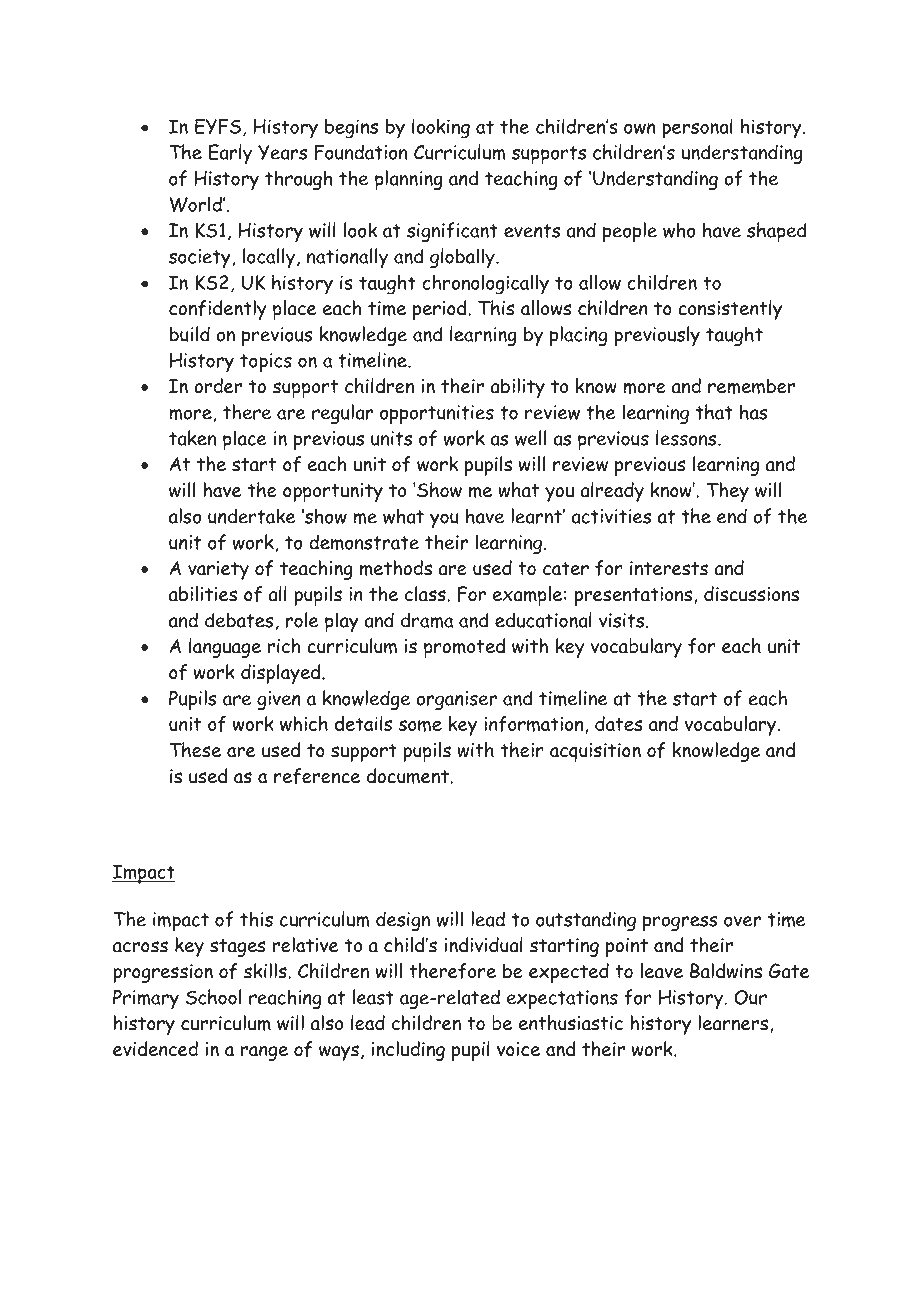  Describe the element at coordinates (203, 594) in the image. I see `abilities` at that location.
